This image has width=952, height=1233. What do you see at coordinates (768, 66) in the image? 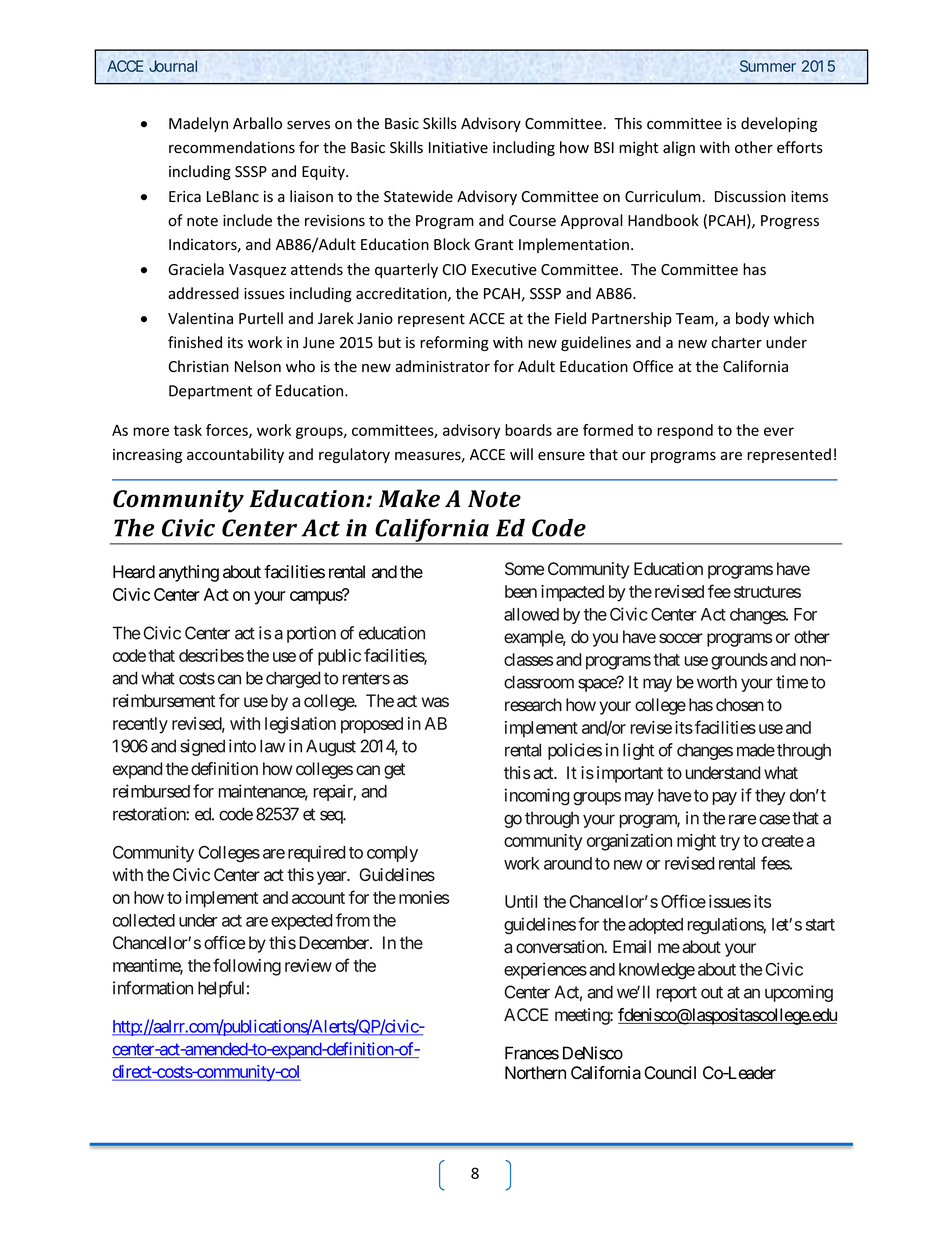
I see `Summer` at bounding box center [768, 66].
